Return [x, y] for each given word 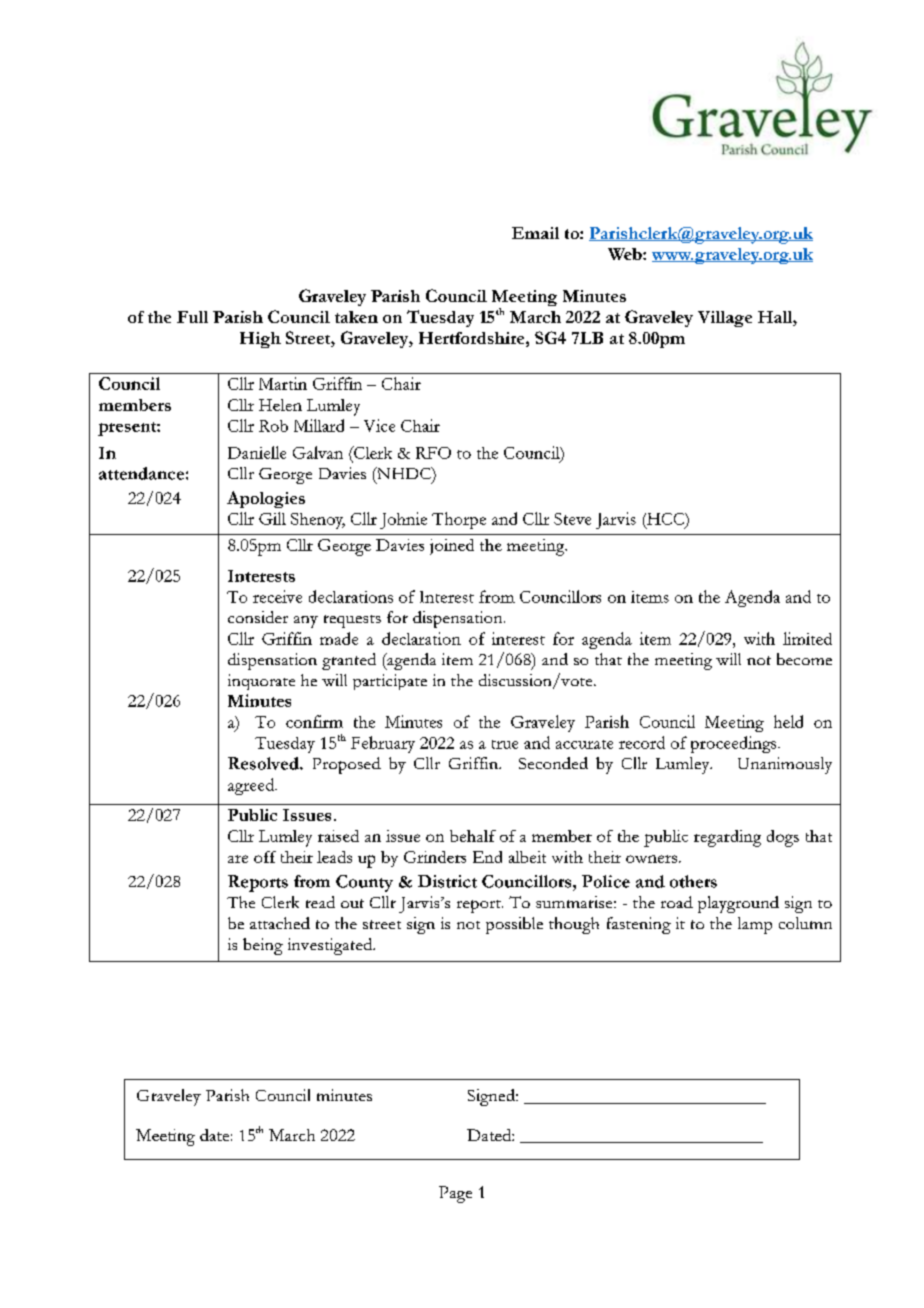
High [260, 340]
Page [455, 1194]
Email [535, 233]
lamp [755, 925]
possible [514, 925]
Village [725, 319]
